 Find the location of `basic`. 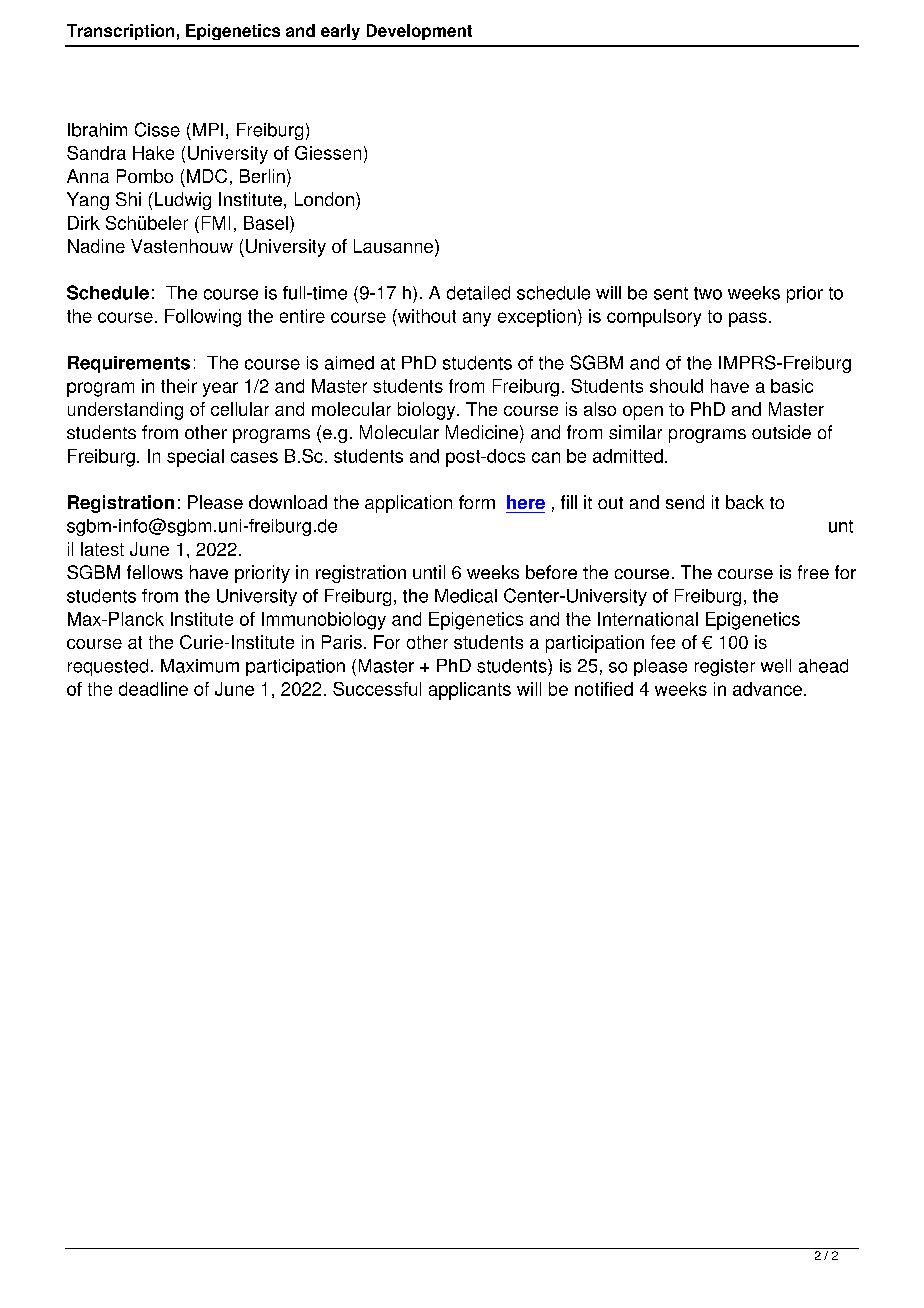

basic is located at coordinates (792, 386).
